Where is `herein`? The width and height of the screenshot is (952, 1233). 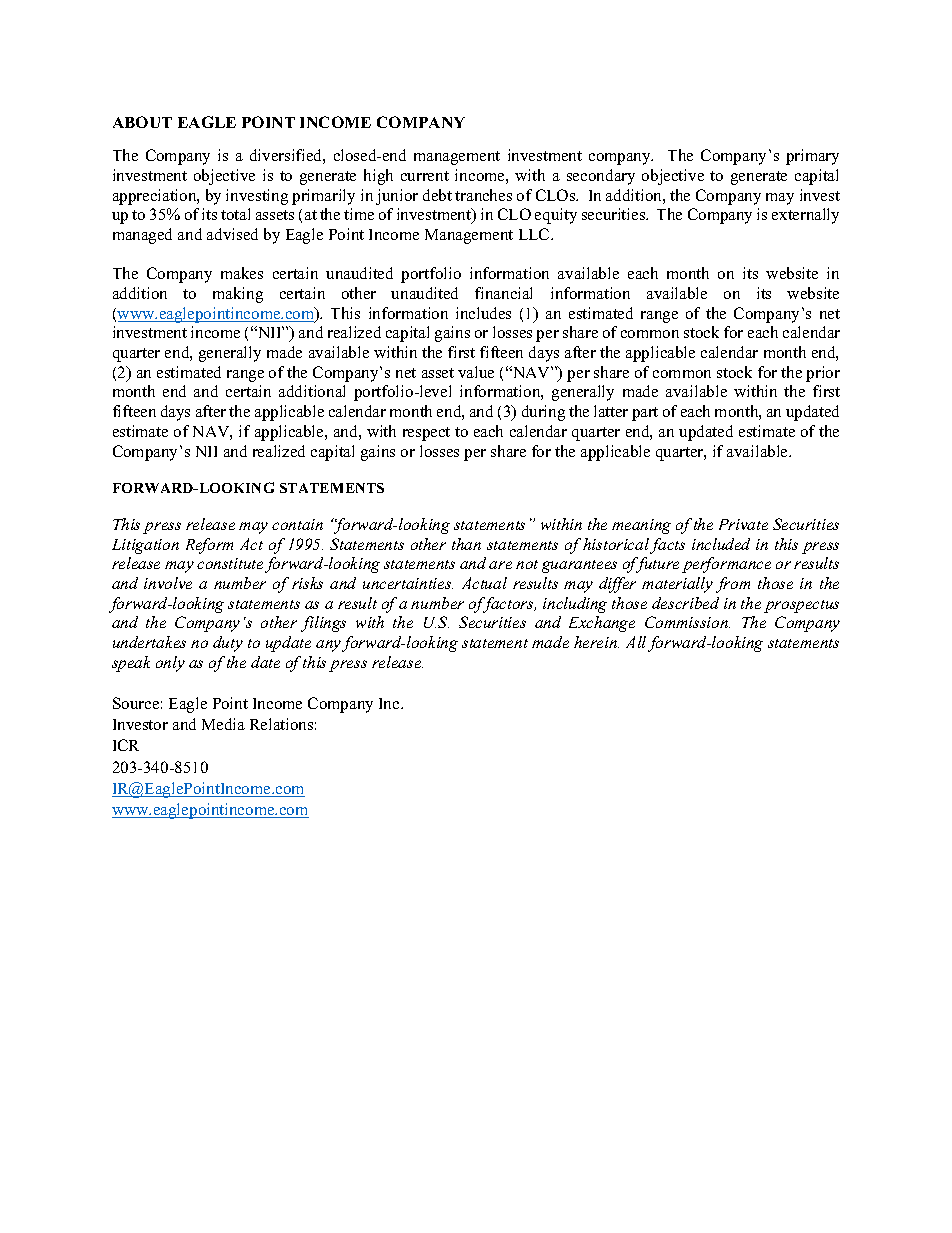 herein is located at coordinates (596, 642).
